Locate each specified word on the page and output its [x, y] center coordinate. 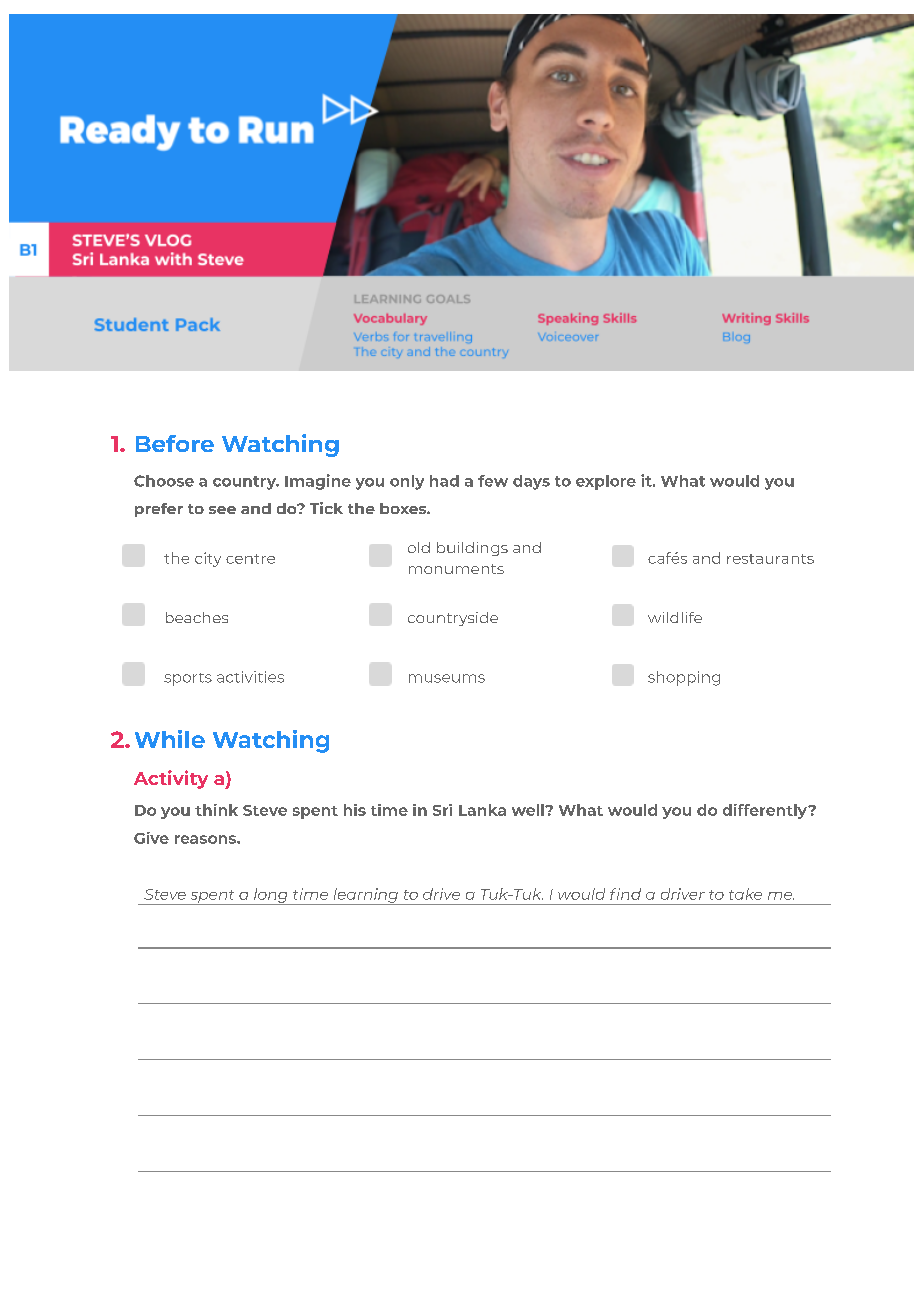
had [444, 481]
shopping [684, 678]
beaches [197, 617]
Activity [171, 779]
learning [365, 896]
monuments [456, 569]
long [271, 896]
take [745, 894]
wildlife [675, 617]
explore [606, 482]
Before [175, 443]
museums [447, 678]
